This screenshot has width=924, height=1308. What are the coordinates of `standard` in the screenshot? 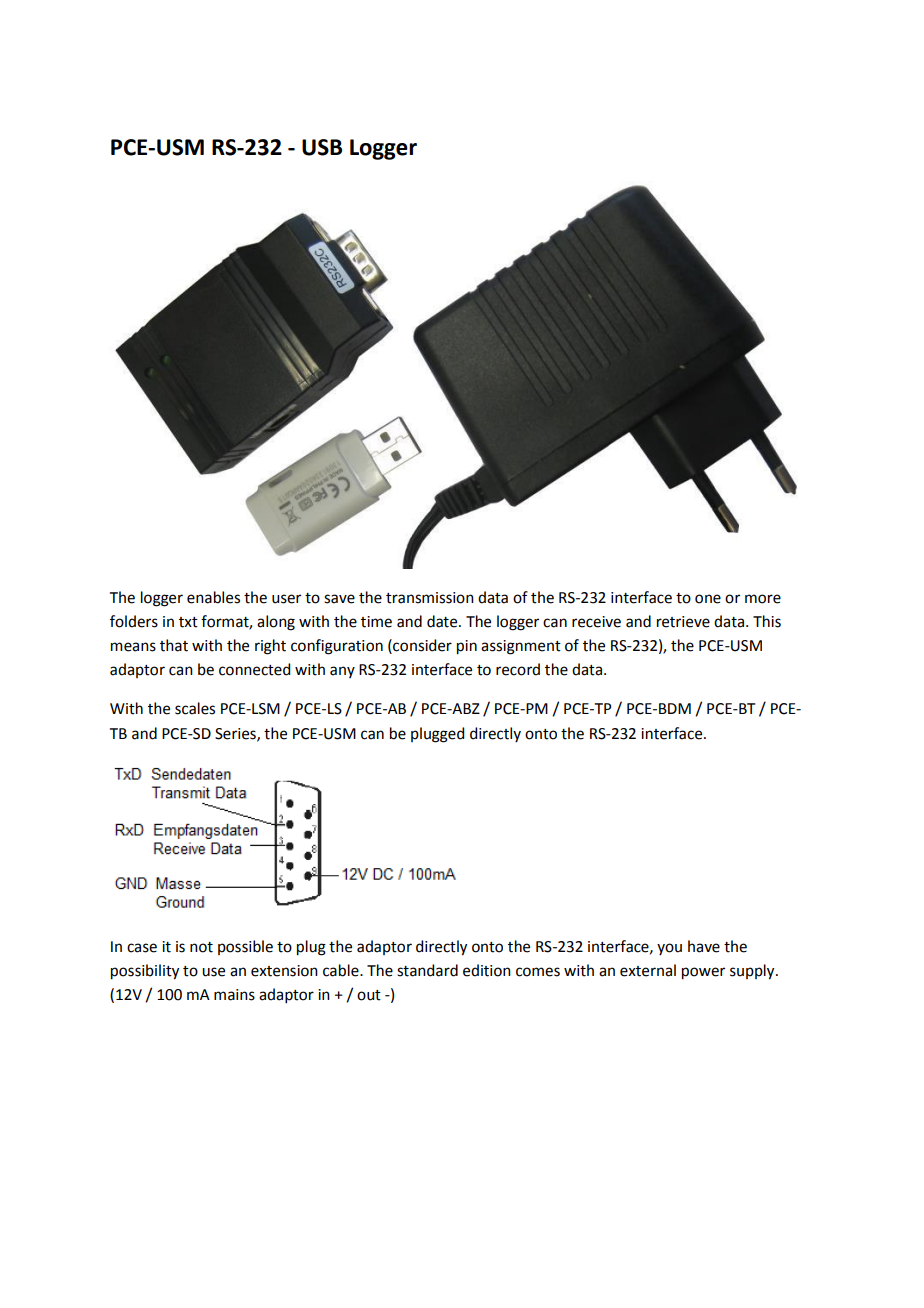 It's located at (427, 970).
